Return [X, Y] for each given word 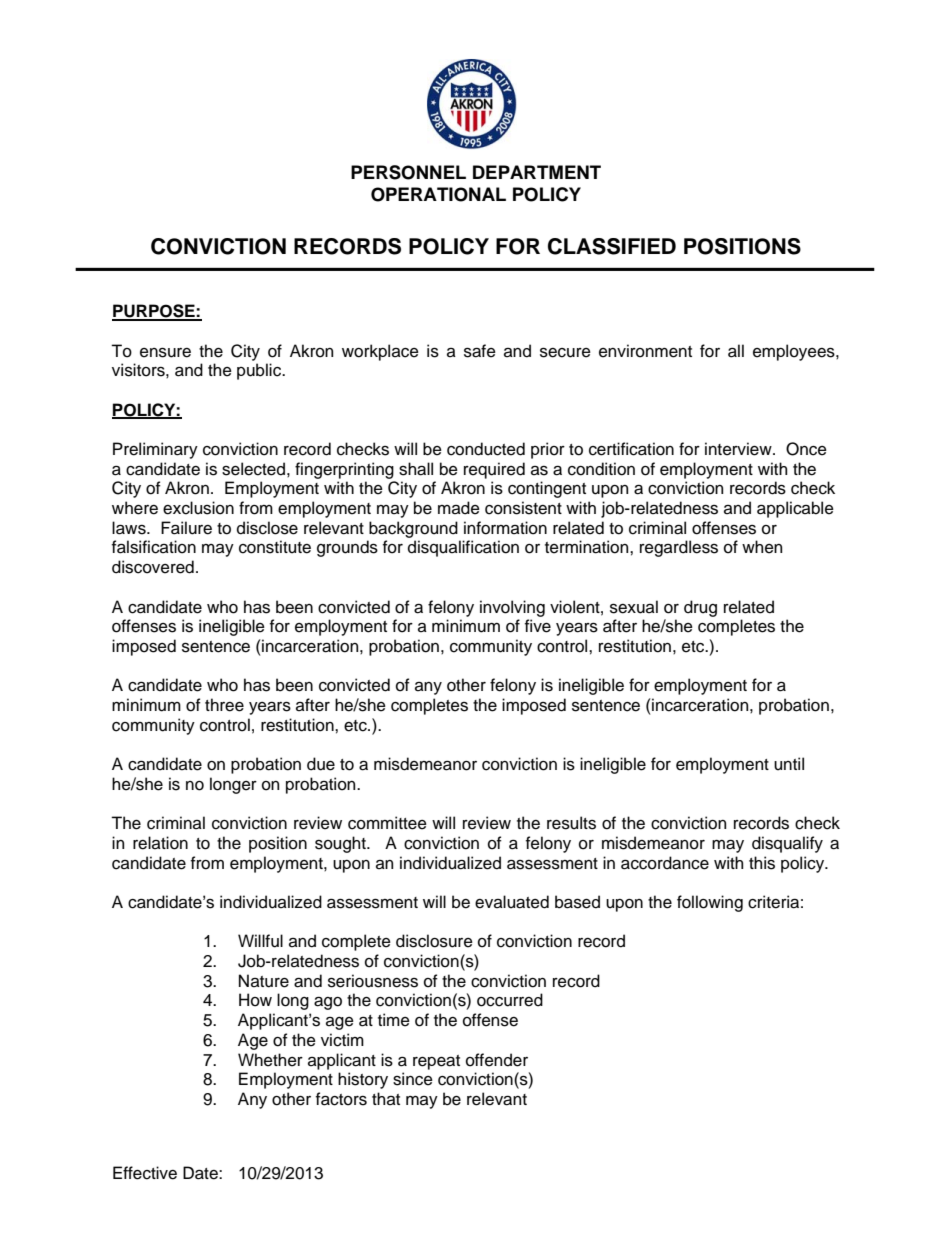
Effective [145, 1173]
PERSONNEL [408, 172]
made [459, 508]
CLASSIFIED [612, 246]
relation [160, 843]
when [762, 547]
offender [497, 1060]
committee [387, 823]
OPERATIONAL [438, 194]
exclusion [198, 508]
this [762, 863]
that [386, 1099]
